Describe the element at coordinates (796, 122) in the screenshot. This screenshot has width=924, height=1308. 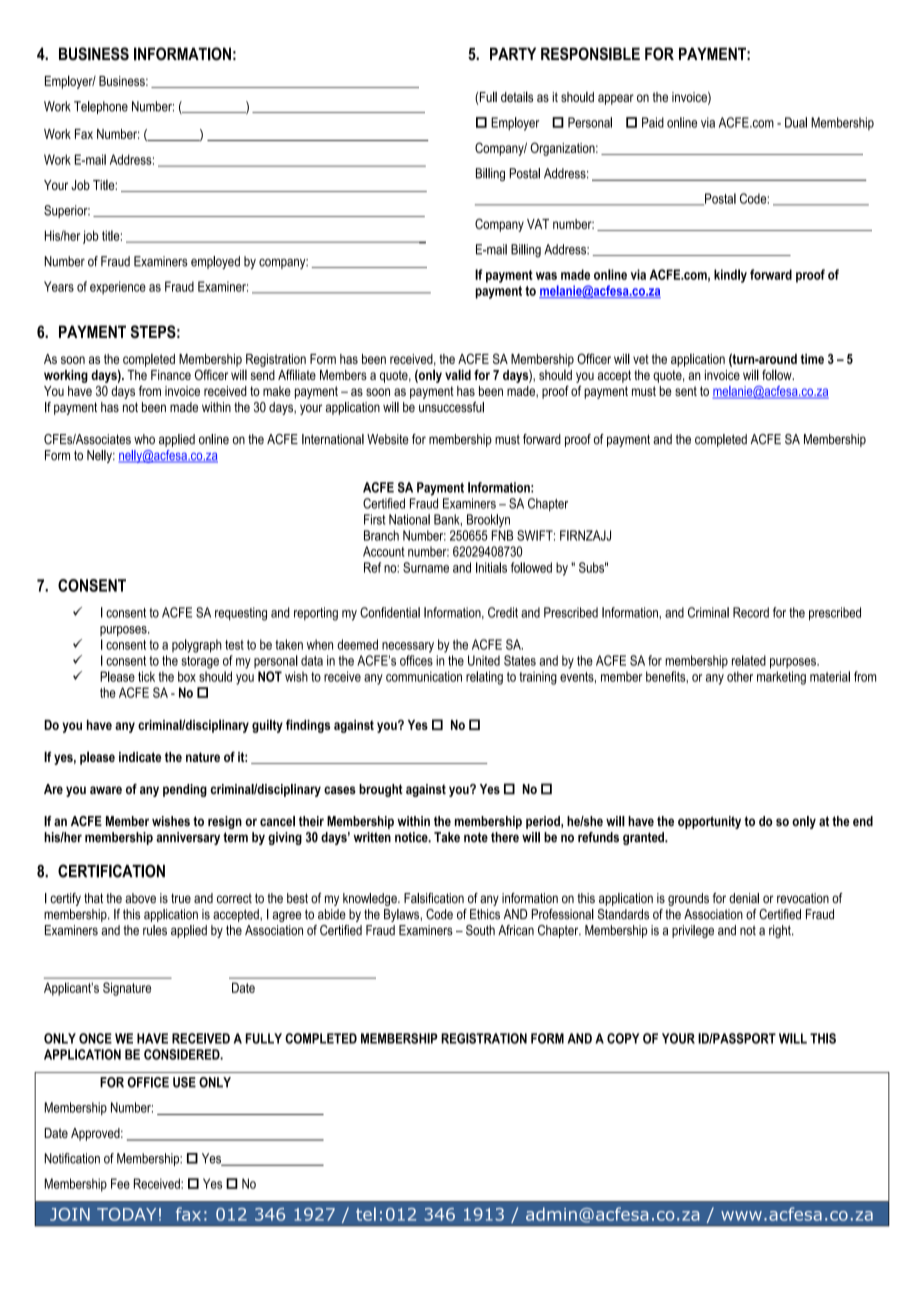
I see `Dual` at that location.
